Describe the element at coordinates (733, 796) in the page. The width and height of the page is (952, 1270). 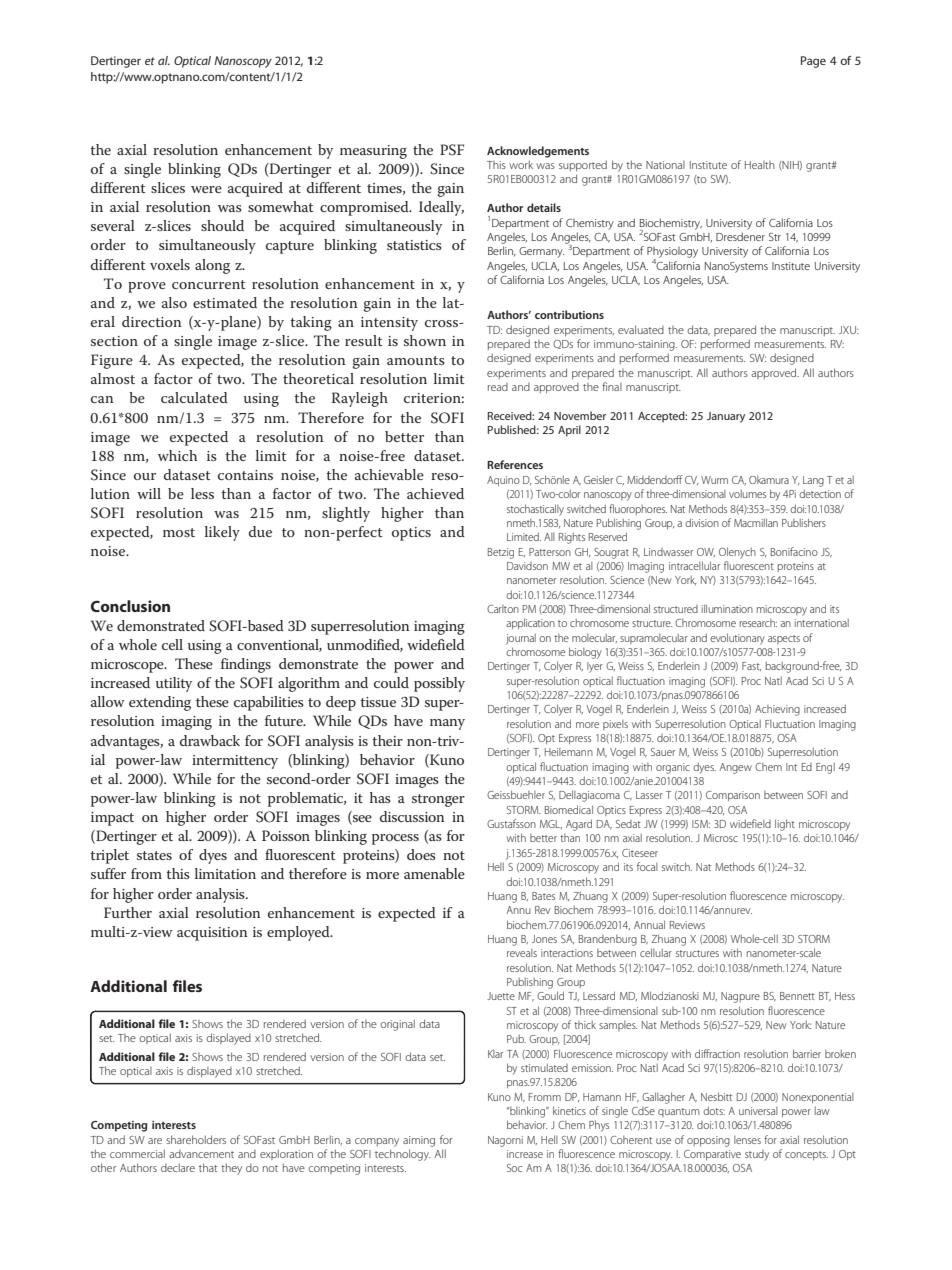
I see `Comparison` at that location.
